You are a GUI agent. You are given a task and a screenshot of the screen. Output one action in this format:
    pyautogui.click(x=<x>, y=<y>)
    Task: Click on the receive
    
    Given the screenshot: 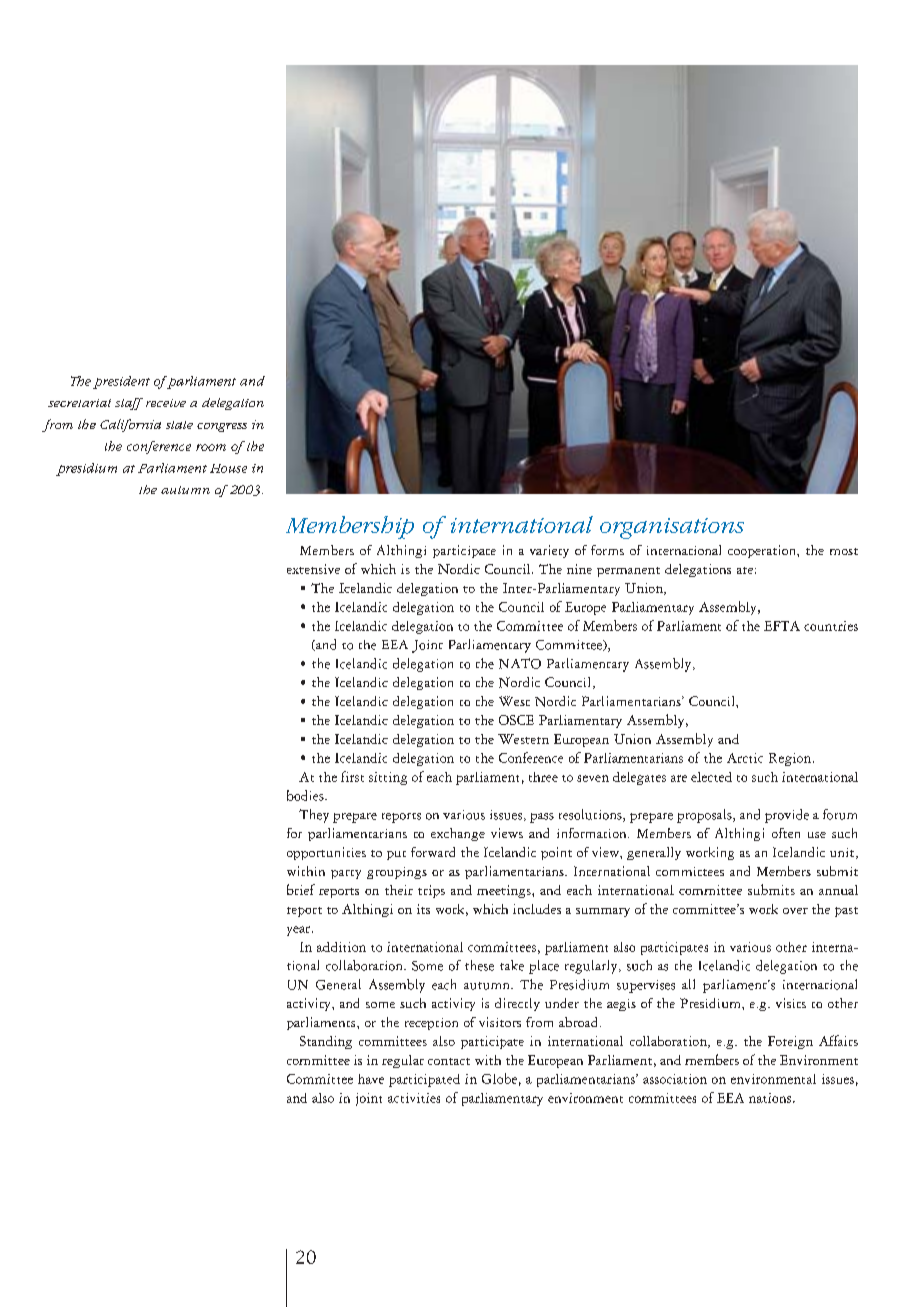 What is the action you would take?
    pyautogui.click(x=166, y=403)
